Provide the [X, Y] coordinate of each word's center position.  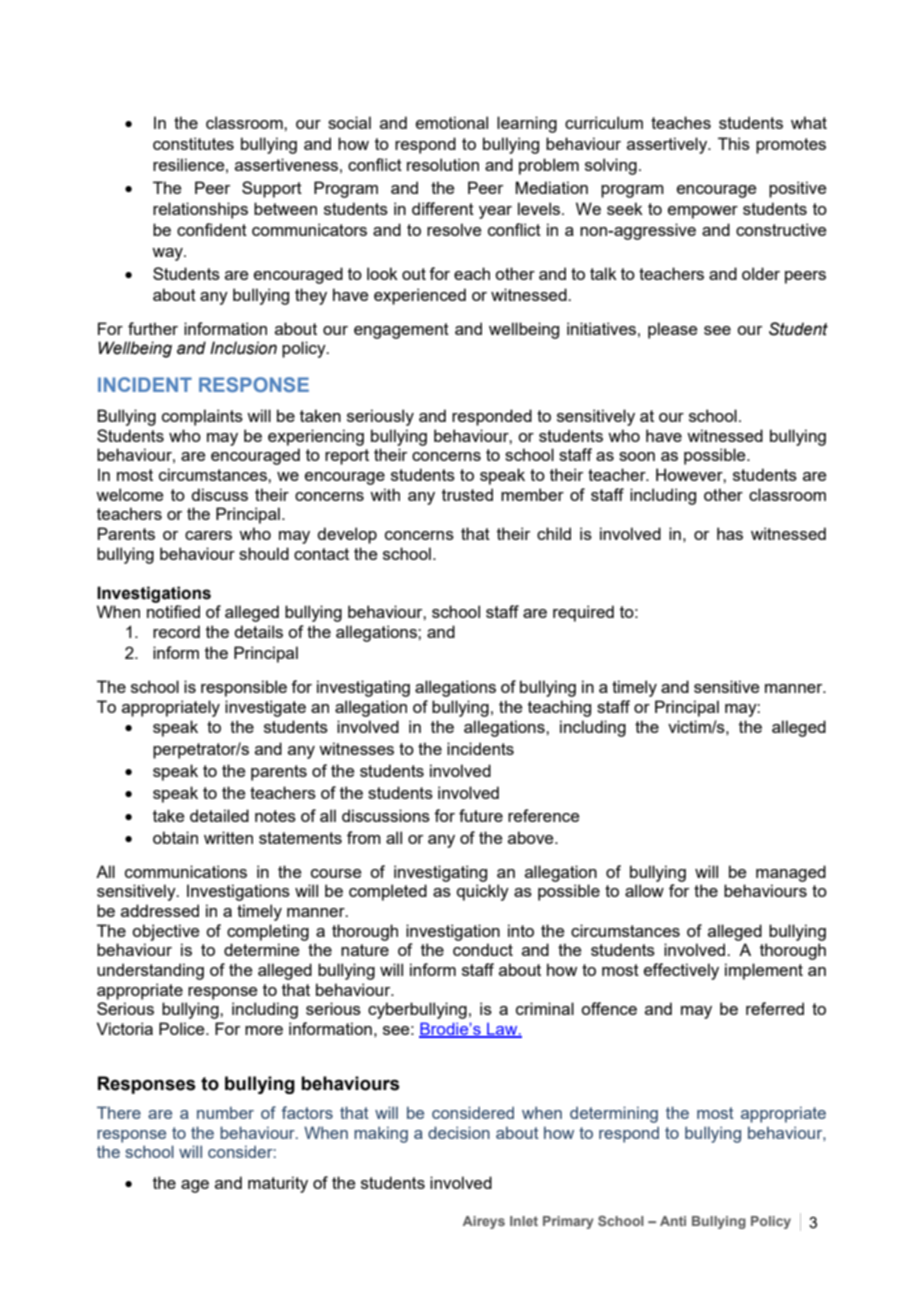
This [734, 143]
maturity [278, 1184]
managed [791, 873]
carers [208, 535]
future [481, 815]
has [730, 533]
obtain [175, 837]
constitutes [193, 143]
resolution [443, 164]
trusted [467, 494]
